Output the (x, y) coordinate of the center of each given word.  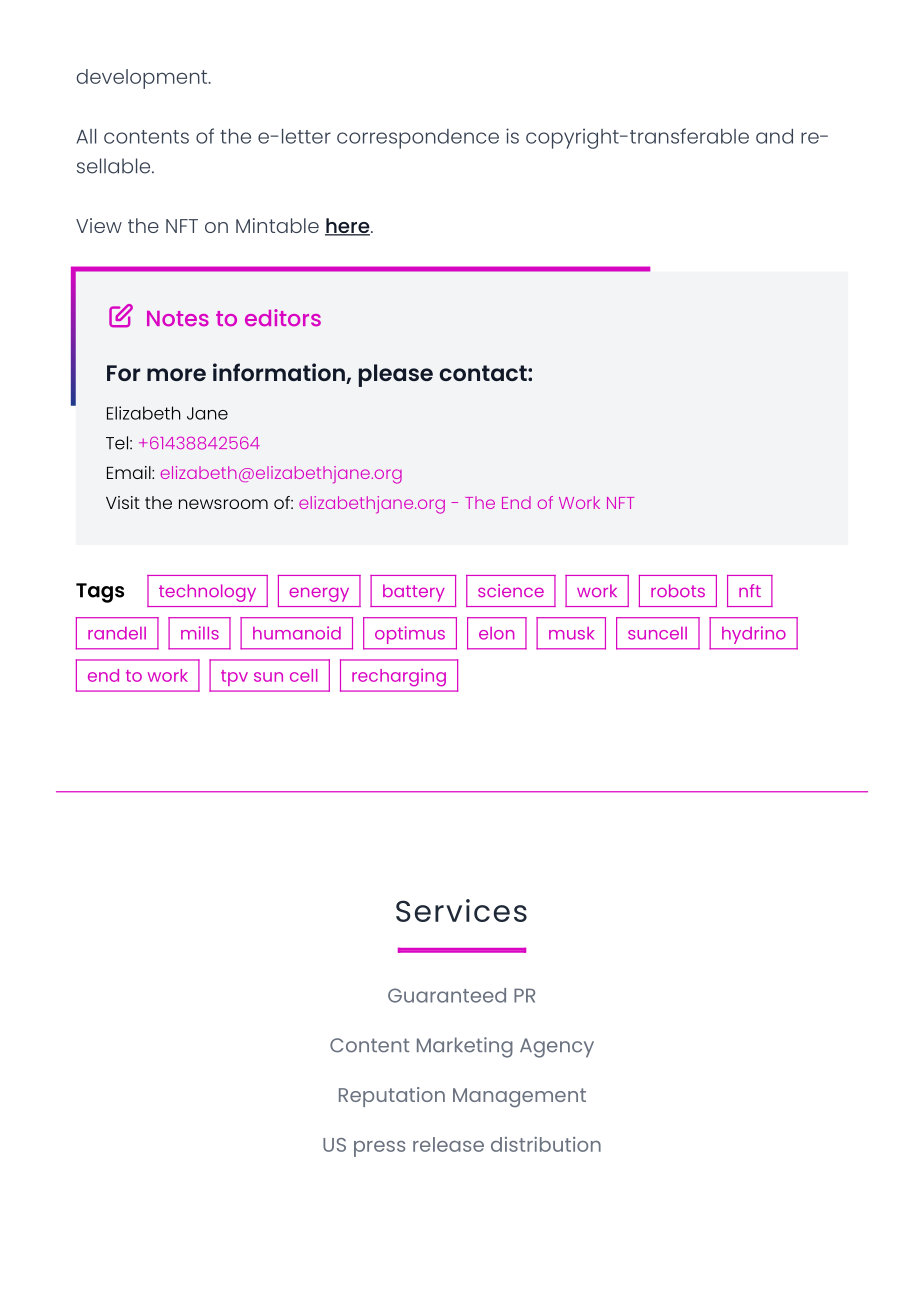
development (143, 79)
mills (200, 633)
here (348, 227)
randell (117, 633)
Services (461, 910)
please (396, 375)
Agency (557, 1048)
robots (678, 590)
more (176, 374)
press (379, 1149)
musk (571, 633)
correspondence (418, 139)
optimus (410, 635)
